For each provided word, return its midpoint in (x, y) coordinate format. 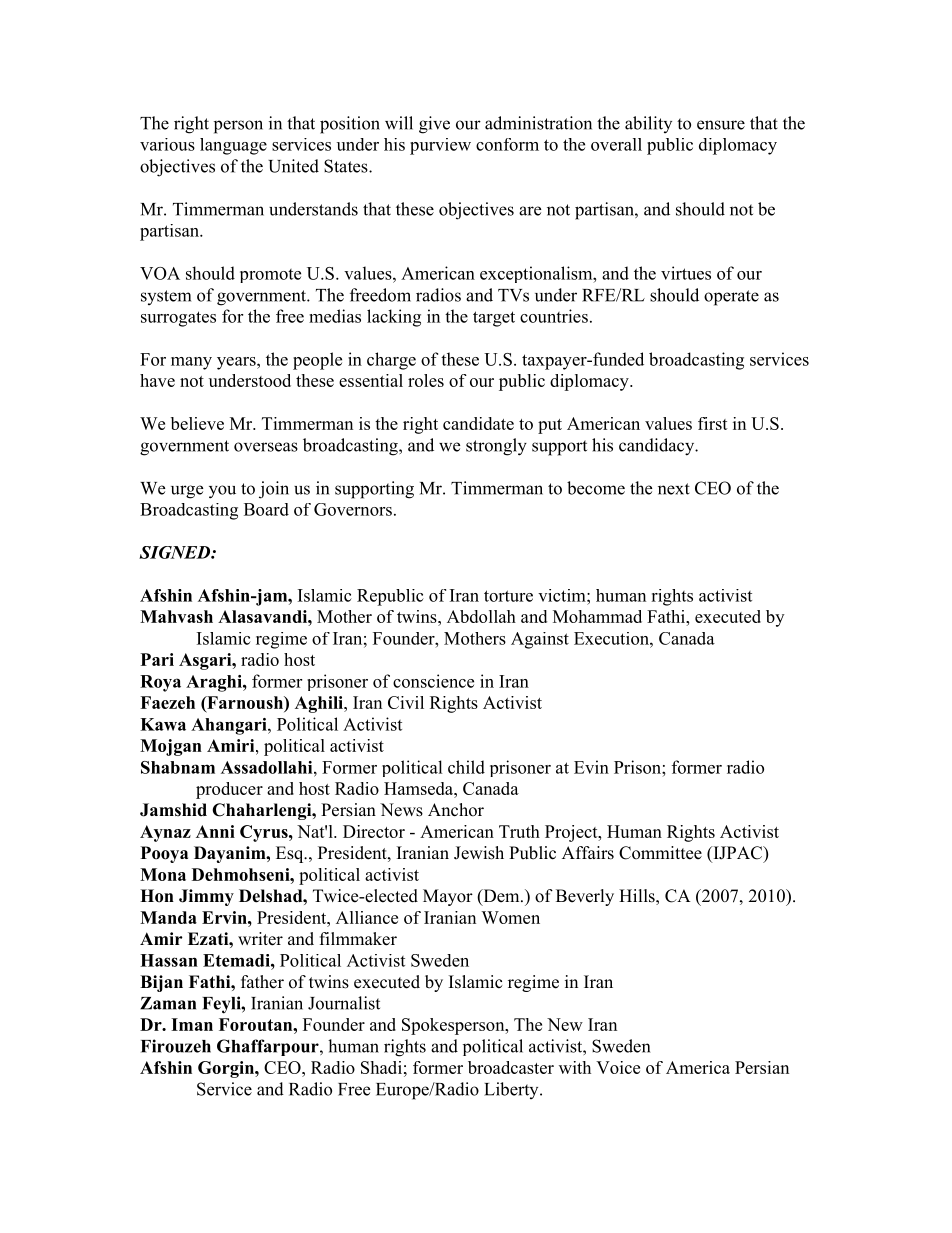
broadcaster (511, 1067)
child (466, 767)
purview (440, 146)
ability (648, 124)
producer (229, 790)
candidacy (658, 447)
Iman (192, 1024)
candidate (478, 423)
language (233, 146)
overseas (266, 447)
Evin (591, 767)
